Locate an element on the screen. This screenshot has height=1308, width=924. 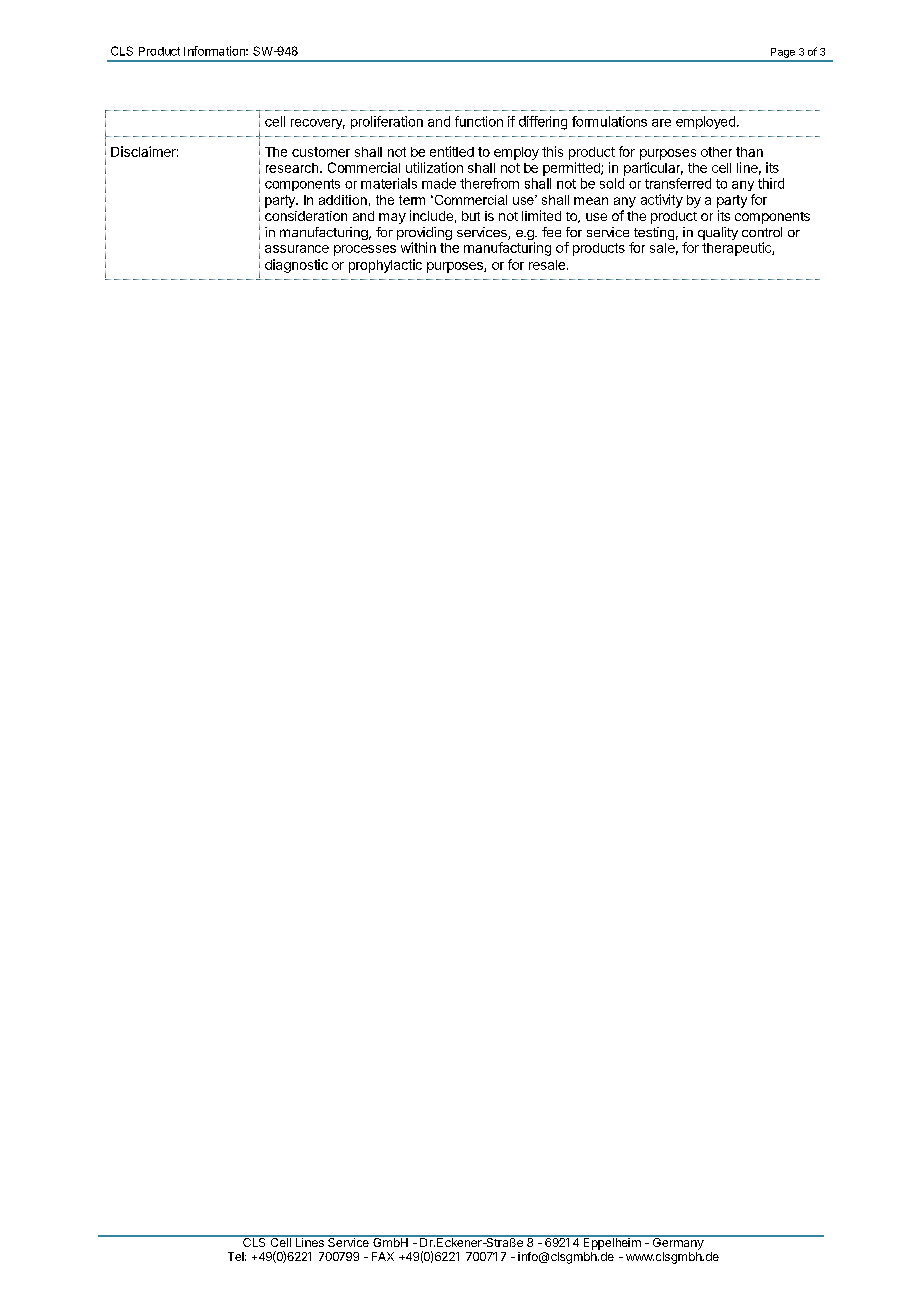
FAX is located at coordinates (383, 1256).
